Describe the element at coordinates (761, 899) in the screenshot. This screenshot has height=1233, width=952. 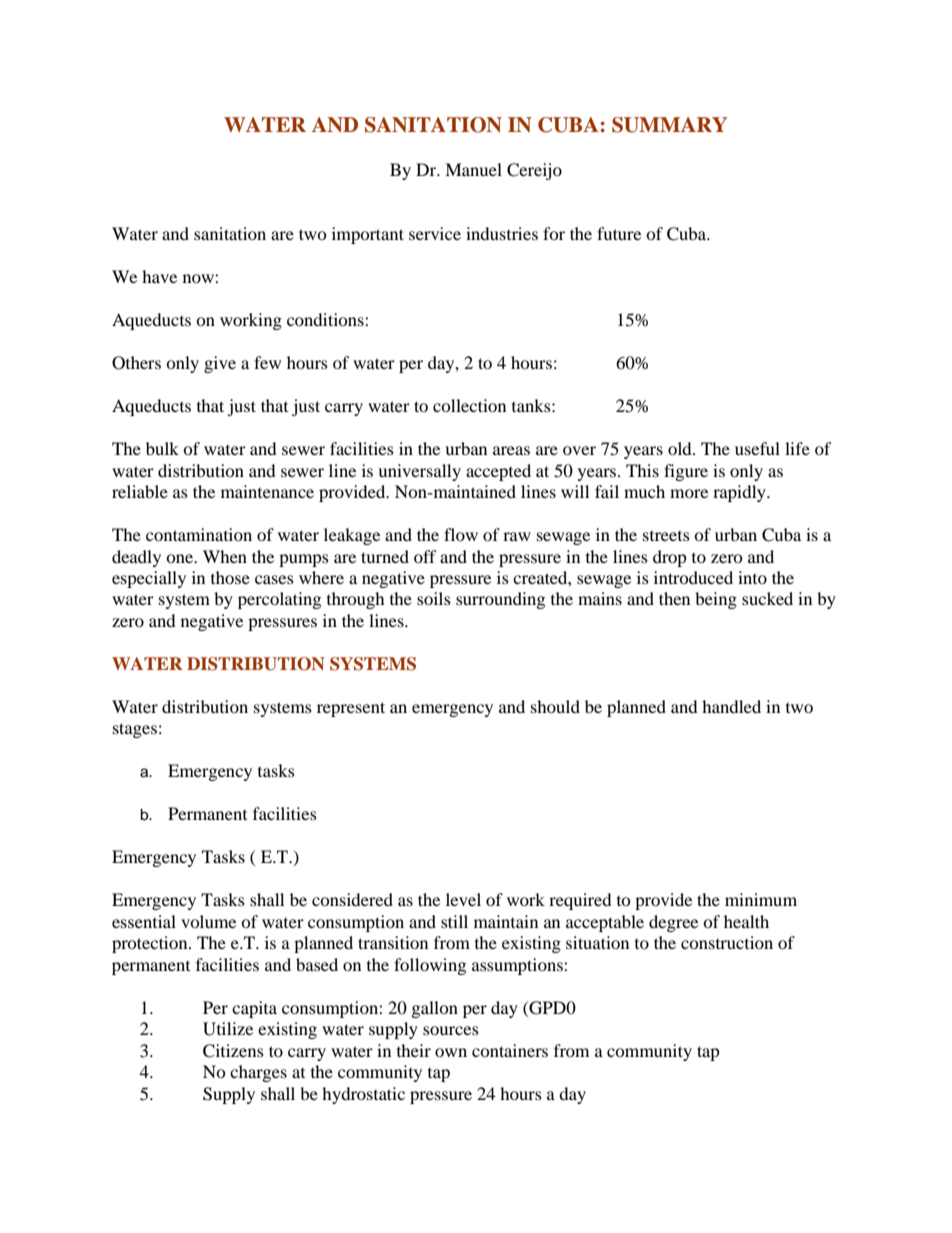
I see `minimum` at that location.
